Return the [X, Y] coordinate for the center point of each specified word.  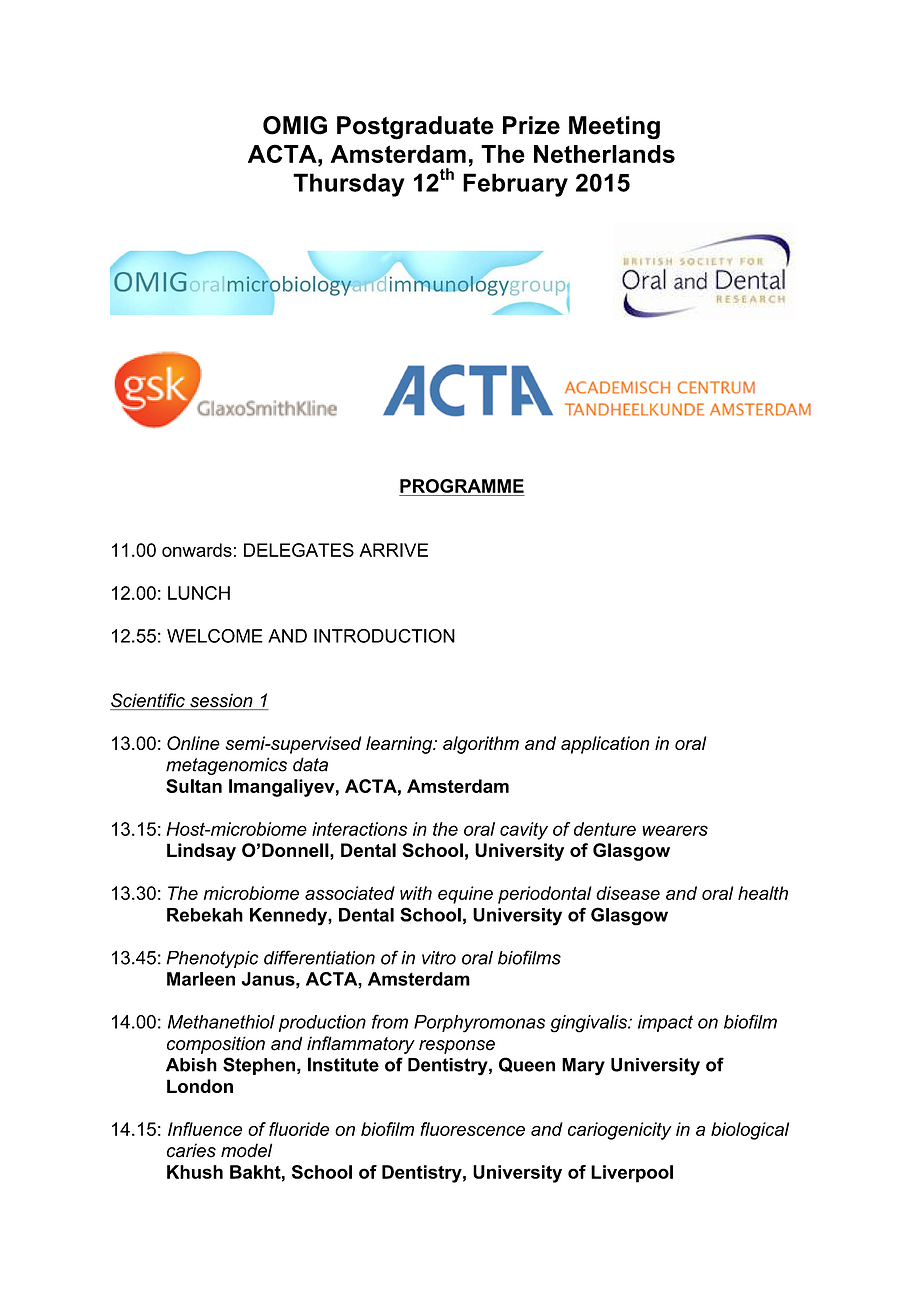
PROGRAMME [462, 486]
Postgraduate [415, 128]
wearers [675, 830]
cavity [524, 831]
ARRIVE [393, 550]
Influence [205, 1129]
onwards [197, 550]
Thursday [349, 185]
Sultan [194, 786]
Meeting [614, 128]
